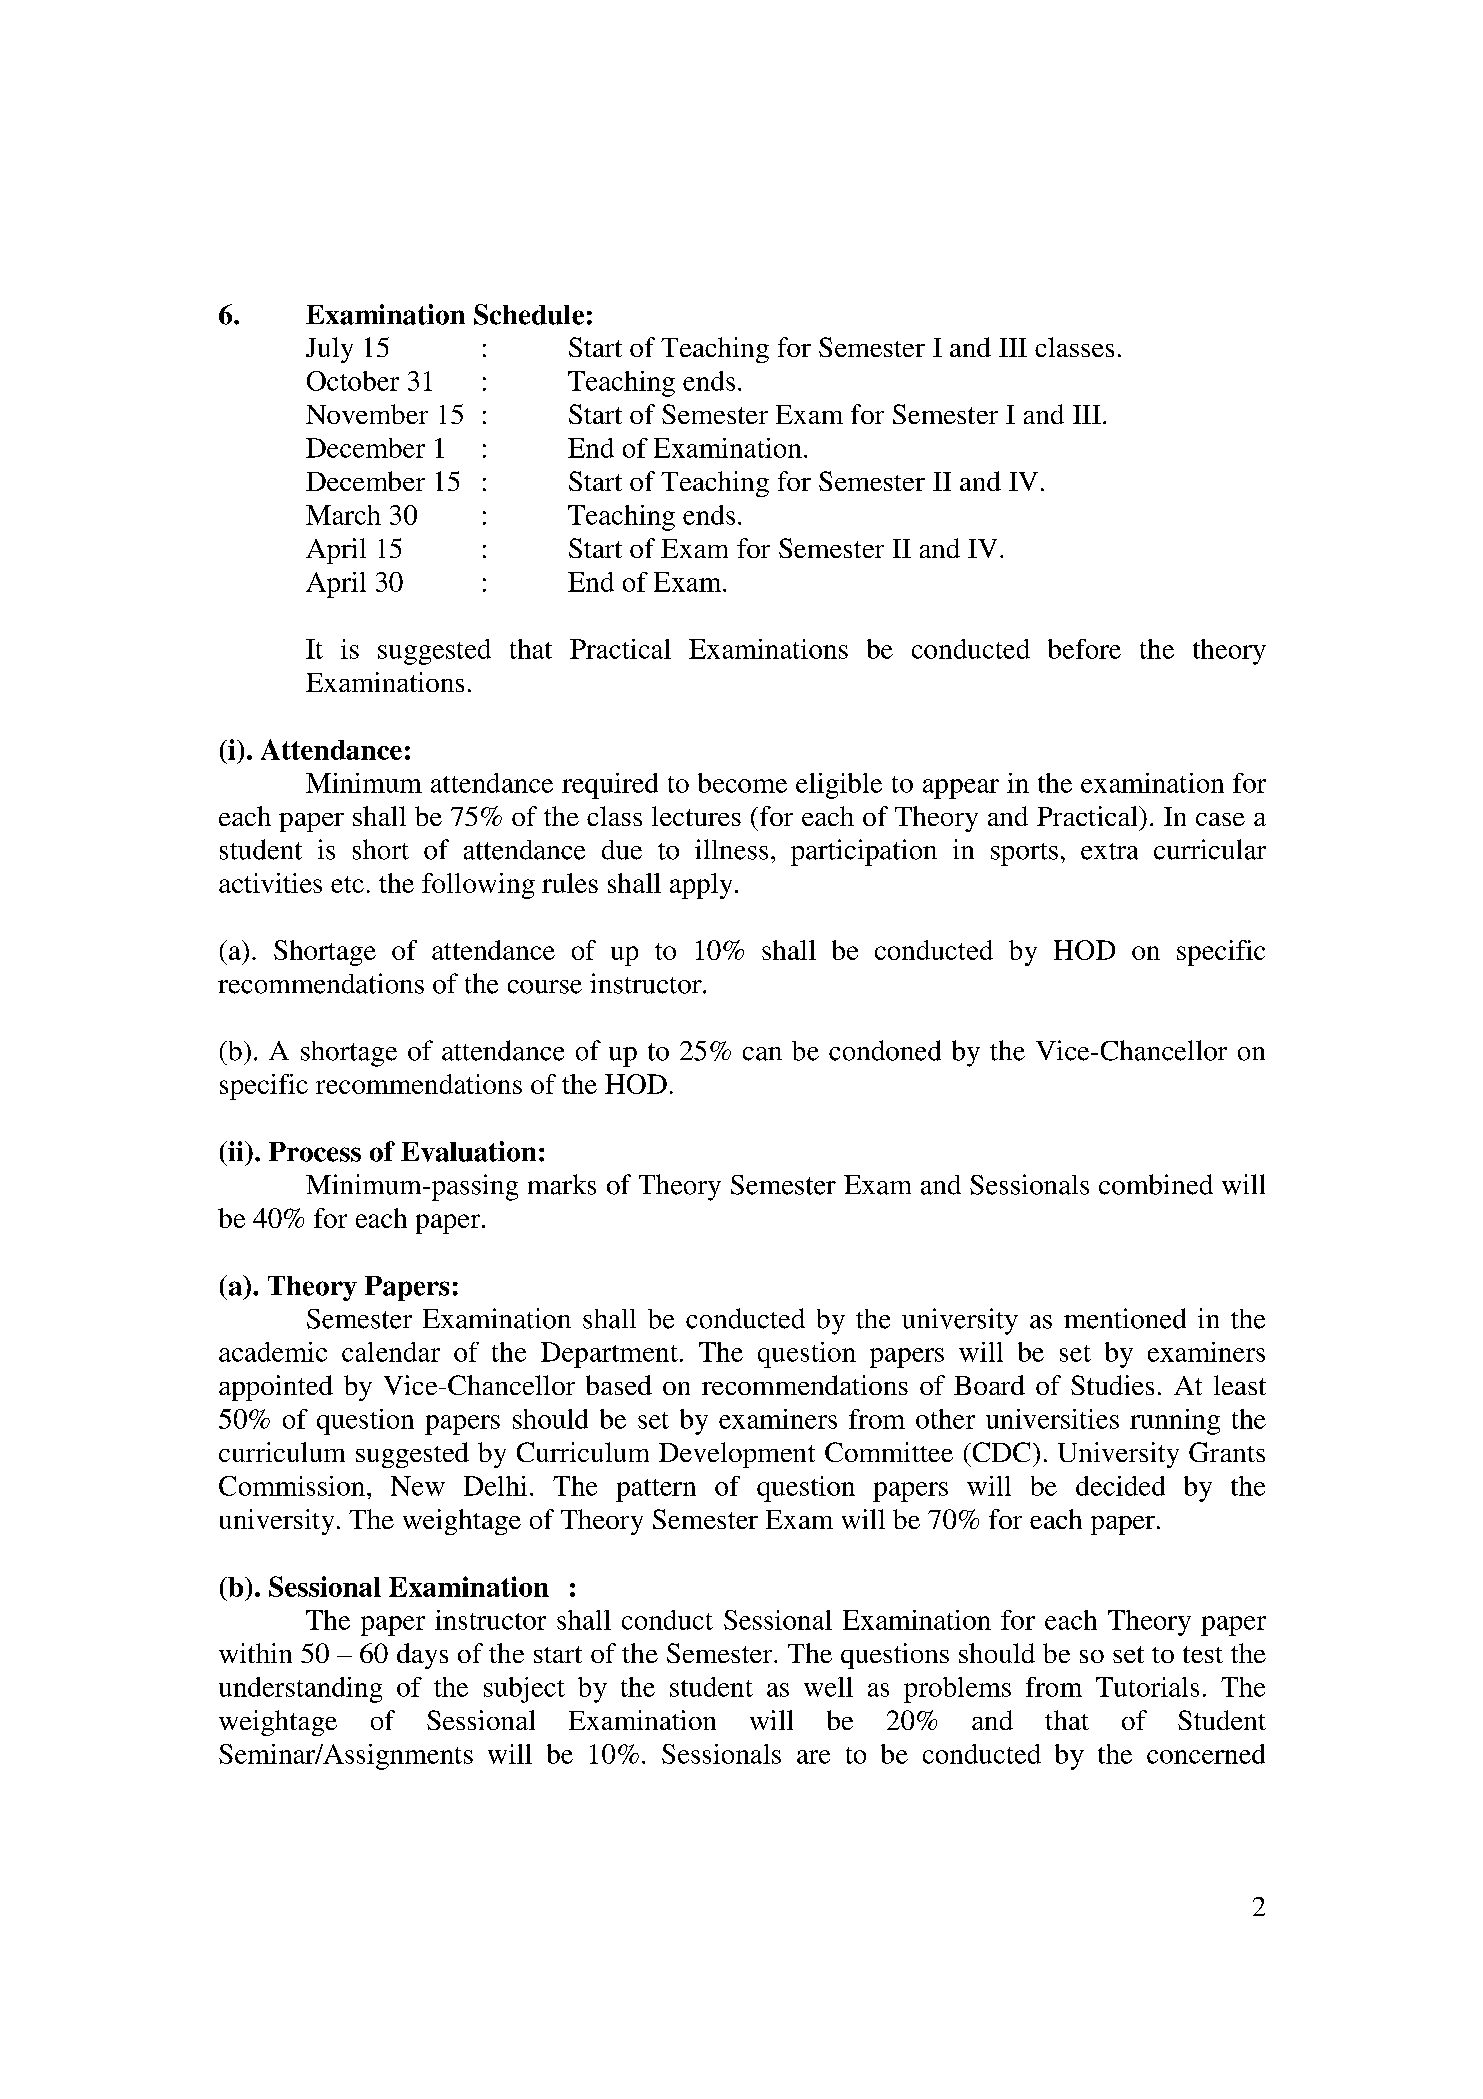  Describe the element at coordinates (529, 314) in the document. I see `Schedule` at that location.
